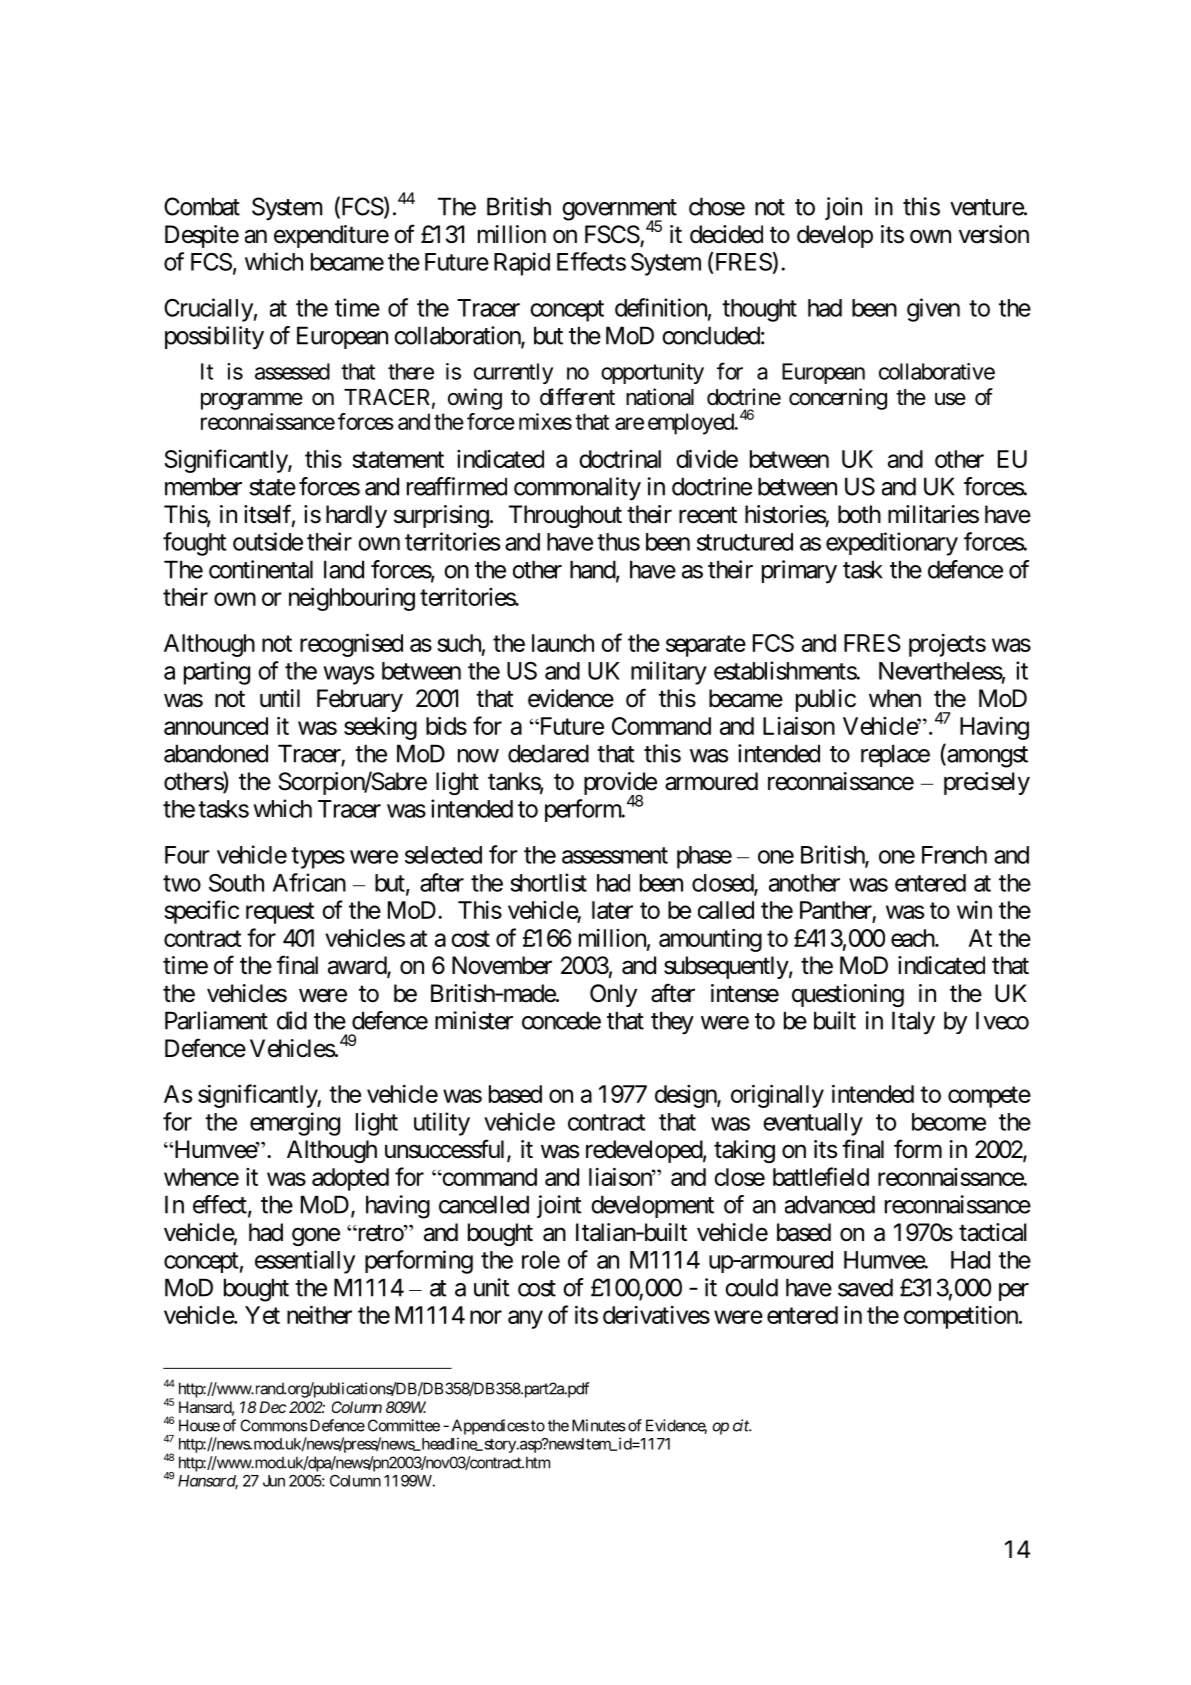  Describe the element at coordinates (274, 1425) in the screenshot. I see `Commons` at that location.
